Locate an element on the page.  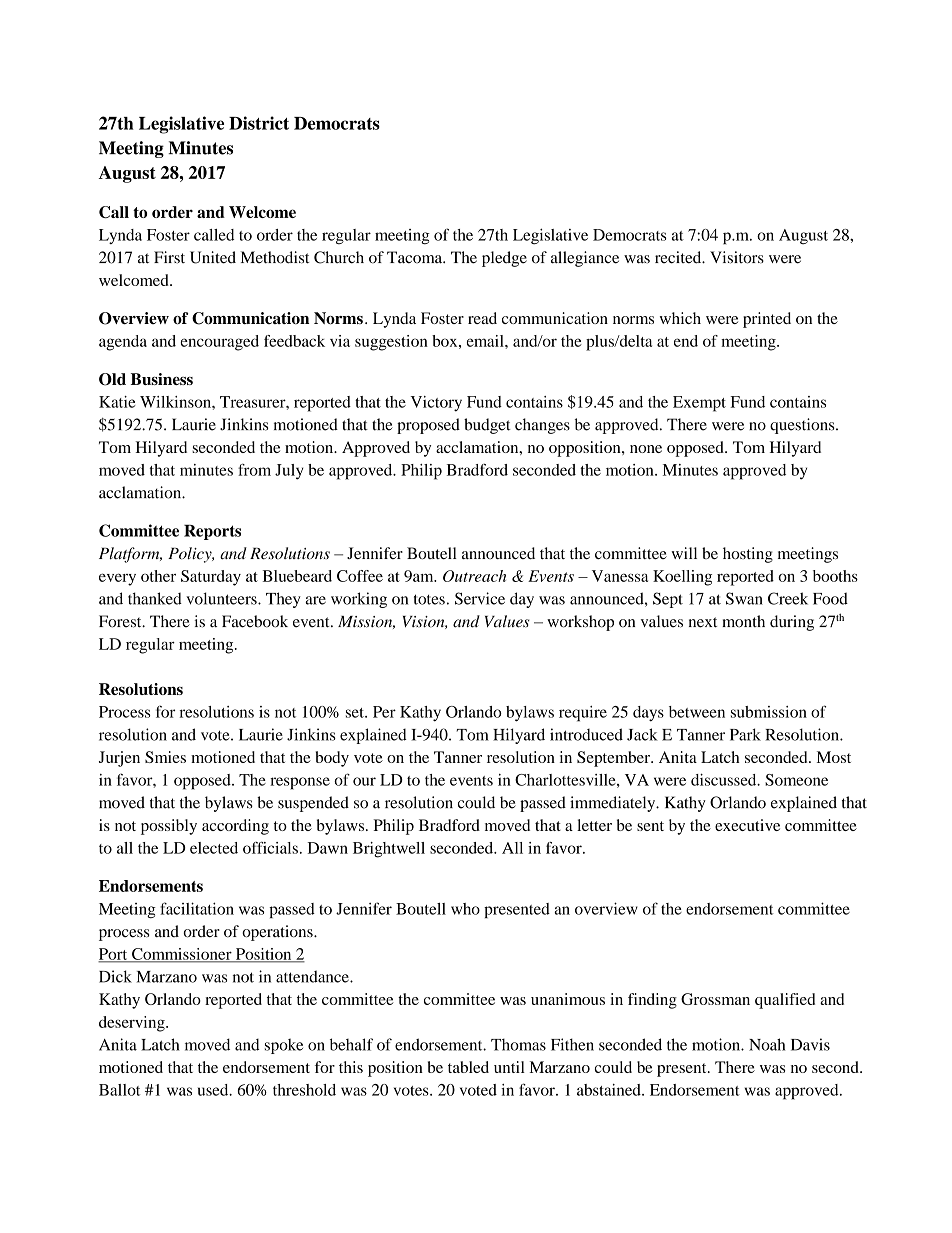
Visitors is located at coordinates (737, 257).
